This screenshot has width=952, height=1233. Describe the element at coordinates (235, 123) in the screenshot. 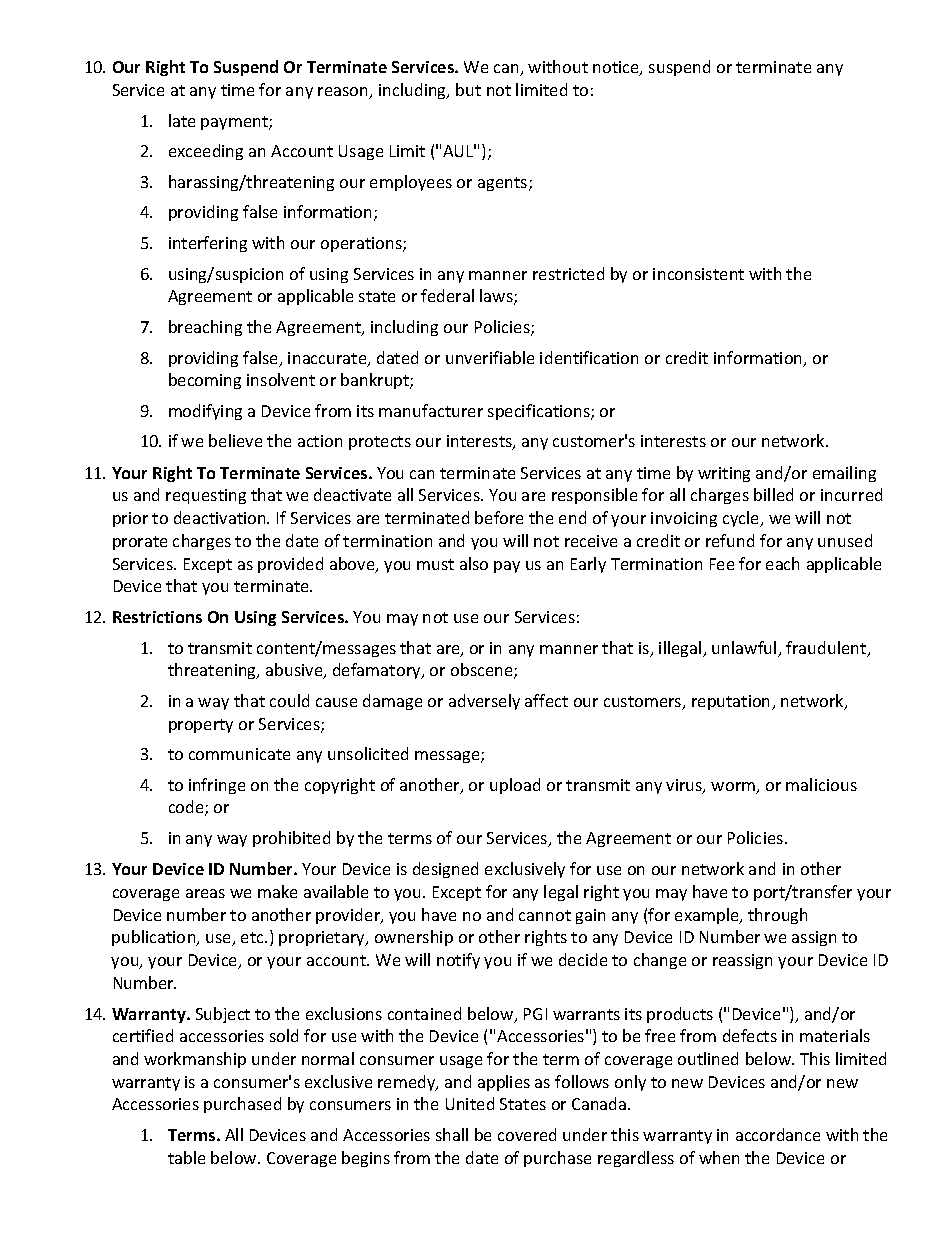

I see `payment` at that location.
